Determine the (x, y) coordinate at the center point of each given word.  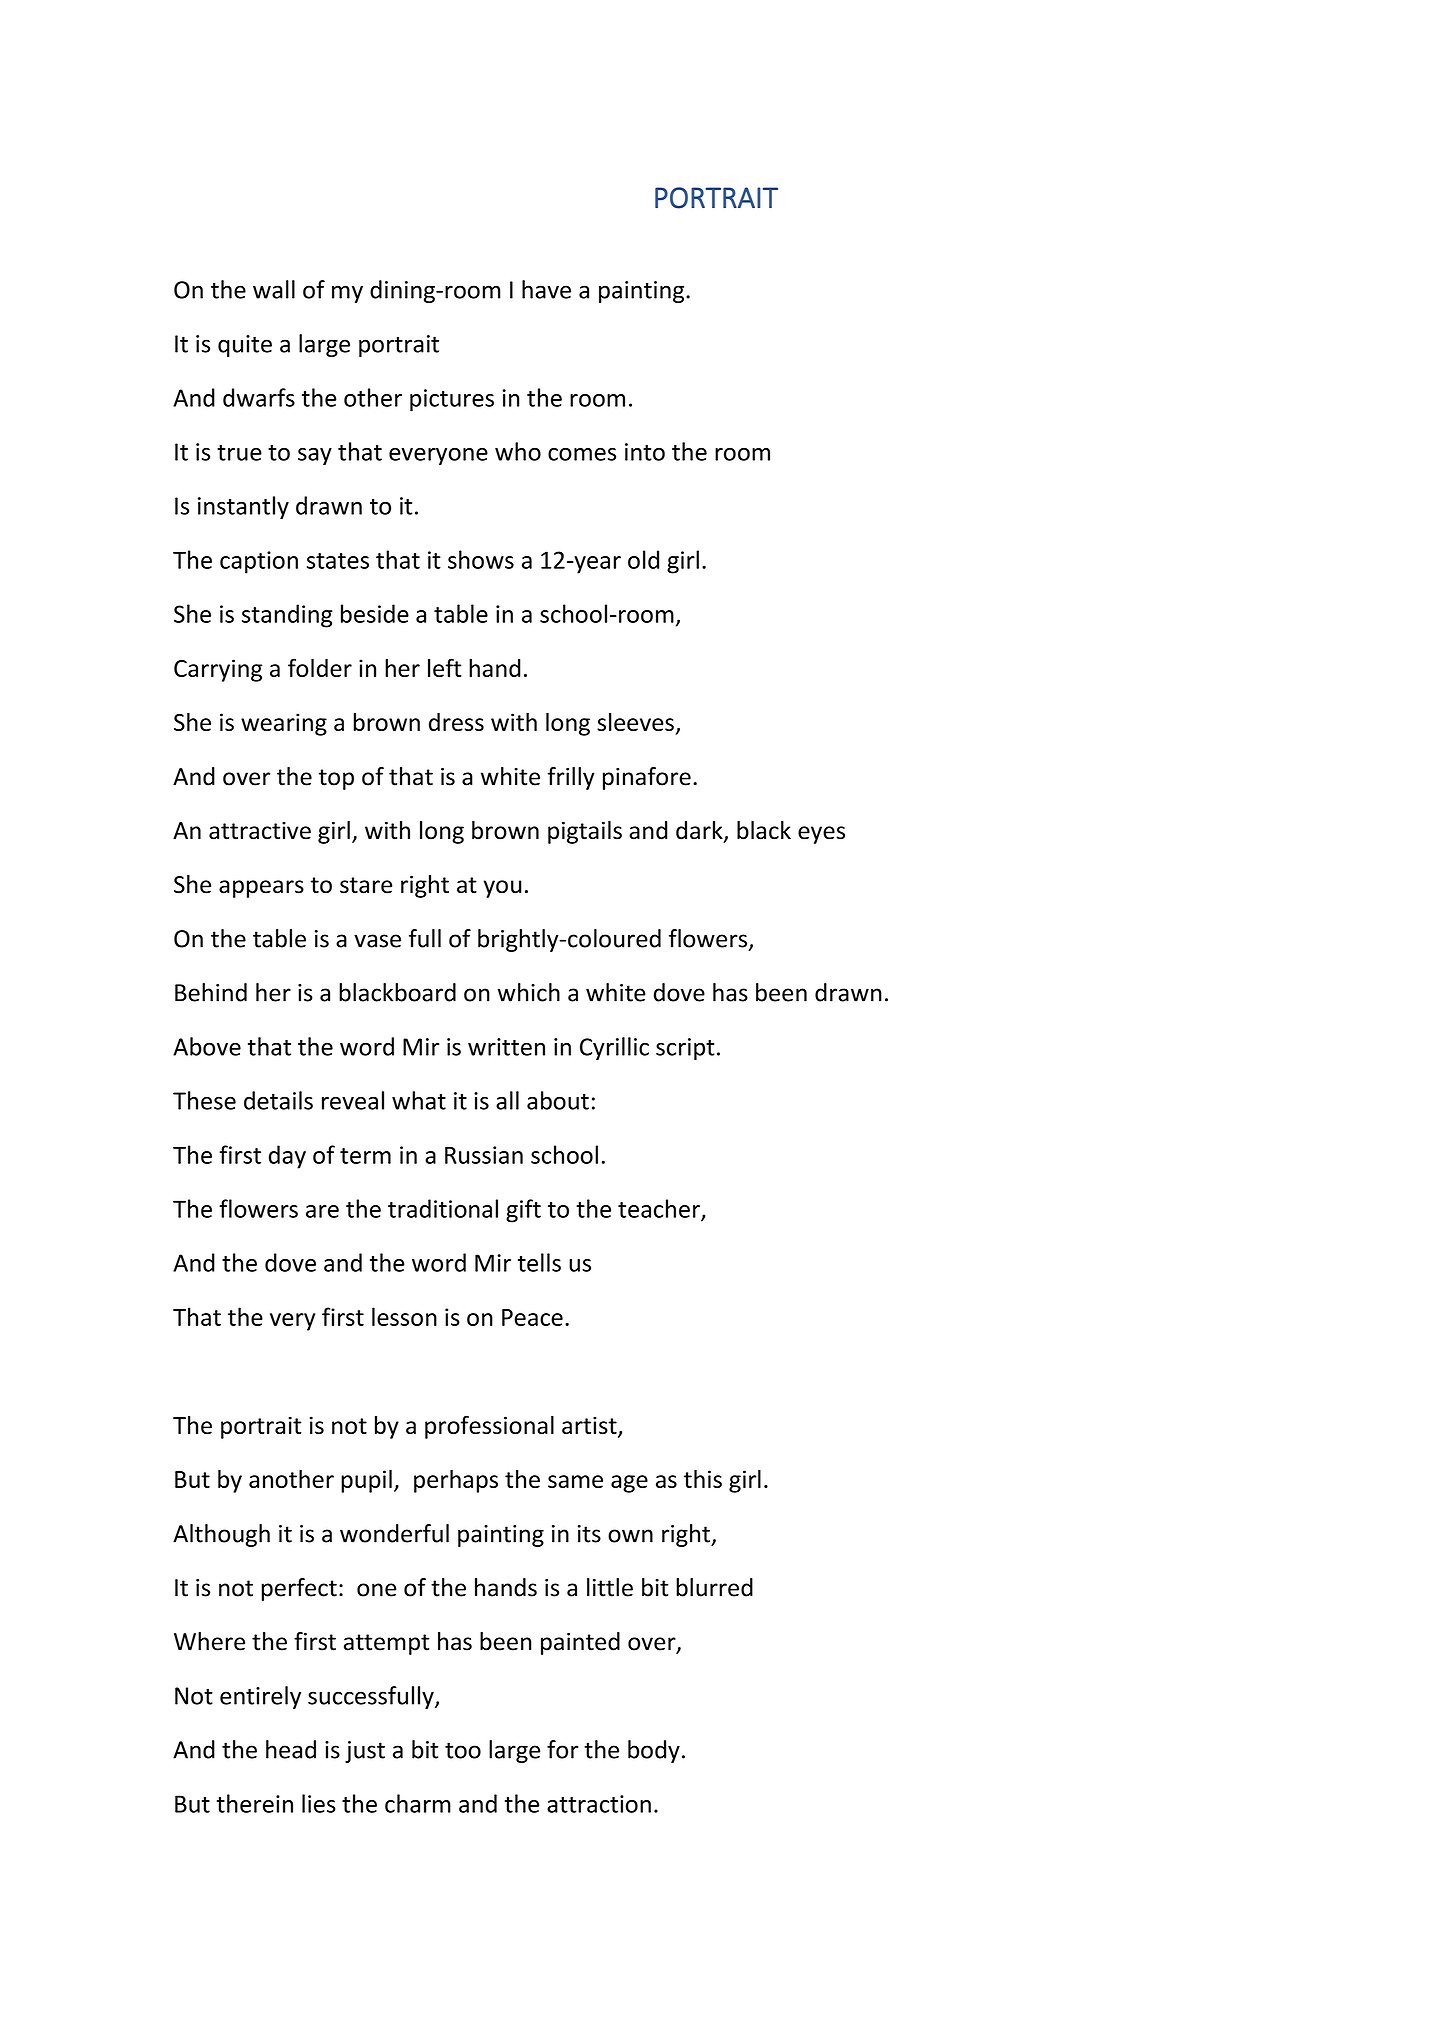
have (546, 289)
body (654, 1751)
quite (245, 346)
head (291, 1749)
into (645, 452)
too (463, 1750)
